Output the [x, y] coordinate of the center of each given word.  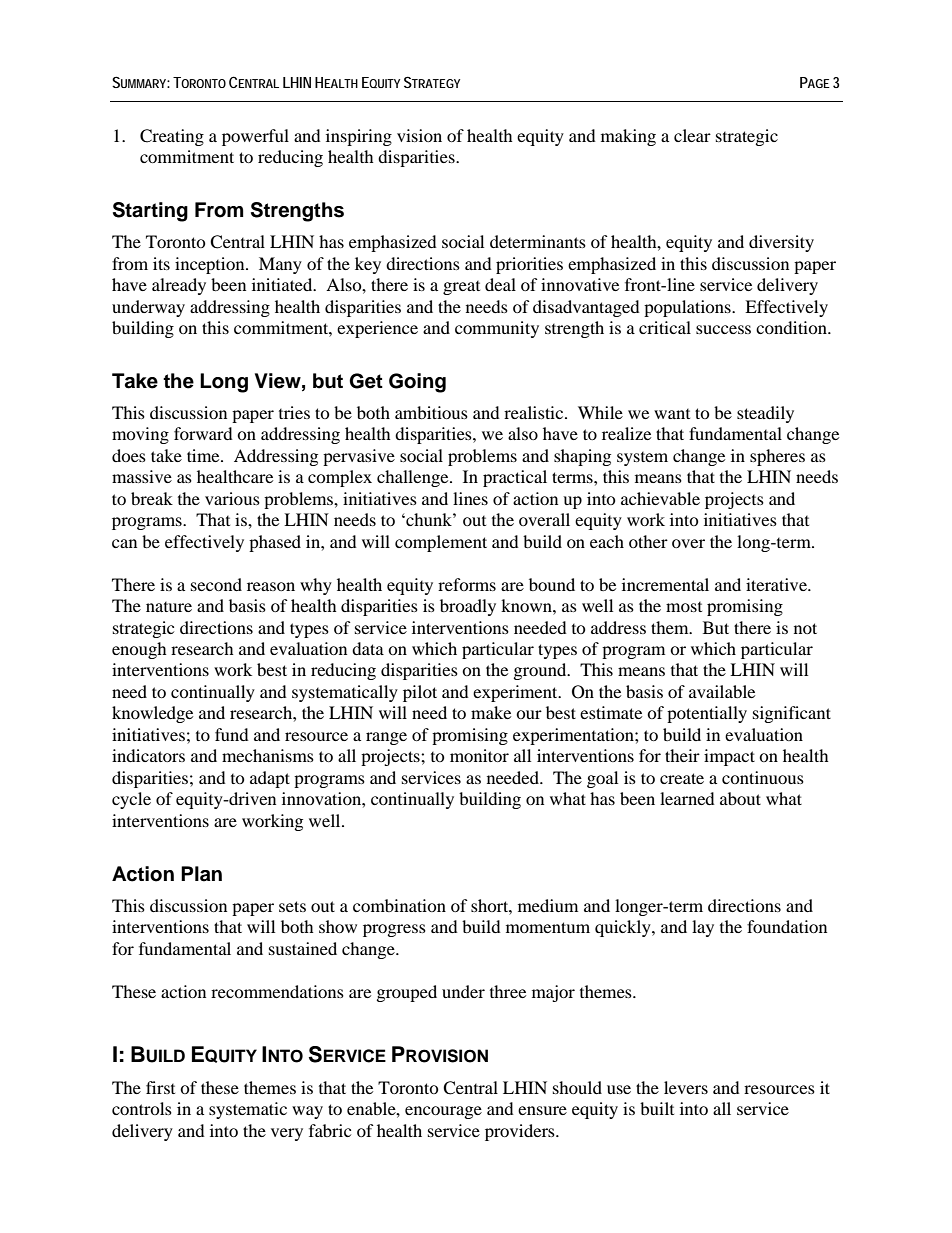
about [740, 798]
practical [515, 478]
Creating [172, 137]
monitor [479, 755]
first [160, 1087]
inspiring [359, 137]
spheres [777, 457]
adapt [270, 779]
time [204, 455]
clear [692, 135]
